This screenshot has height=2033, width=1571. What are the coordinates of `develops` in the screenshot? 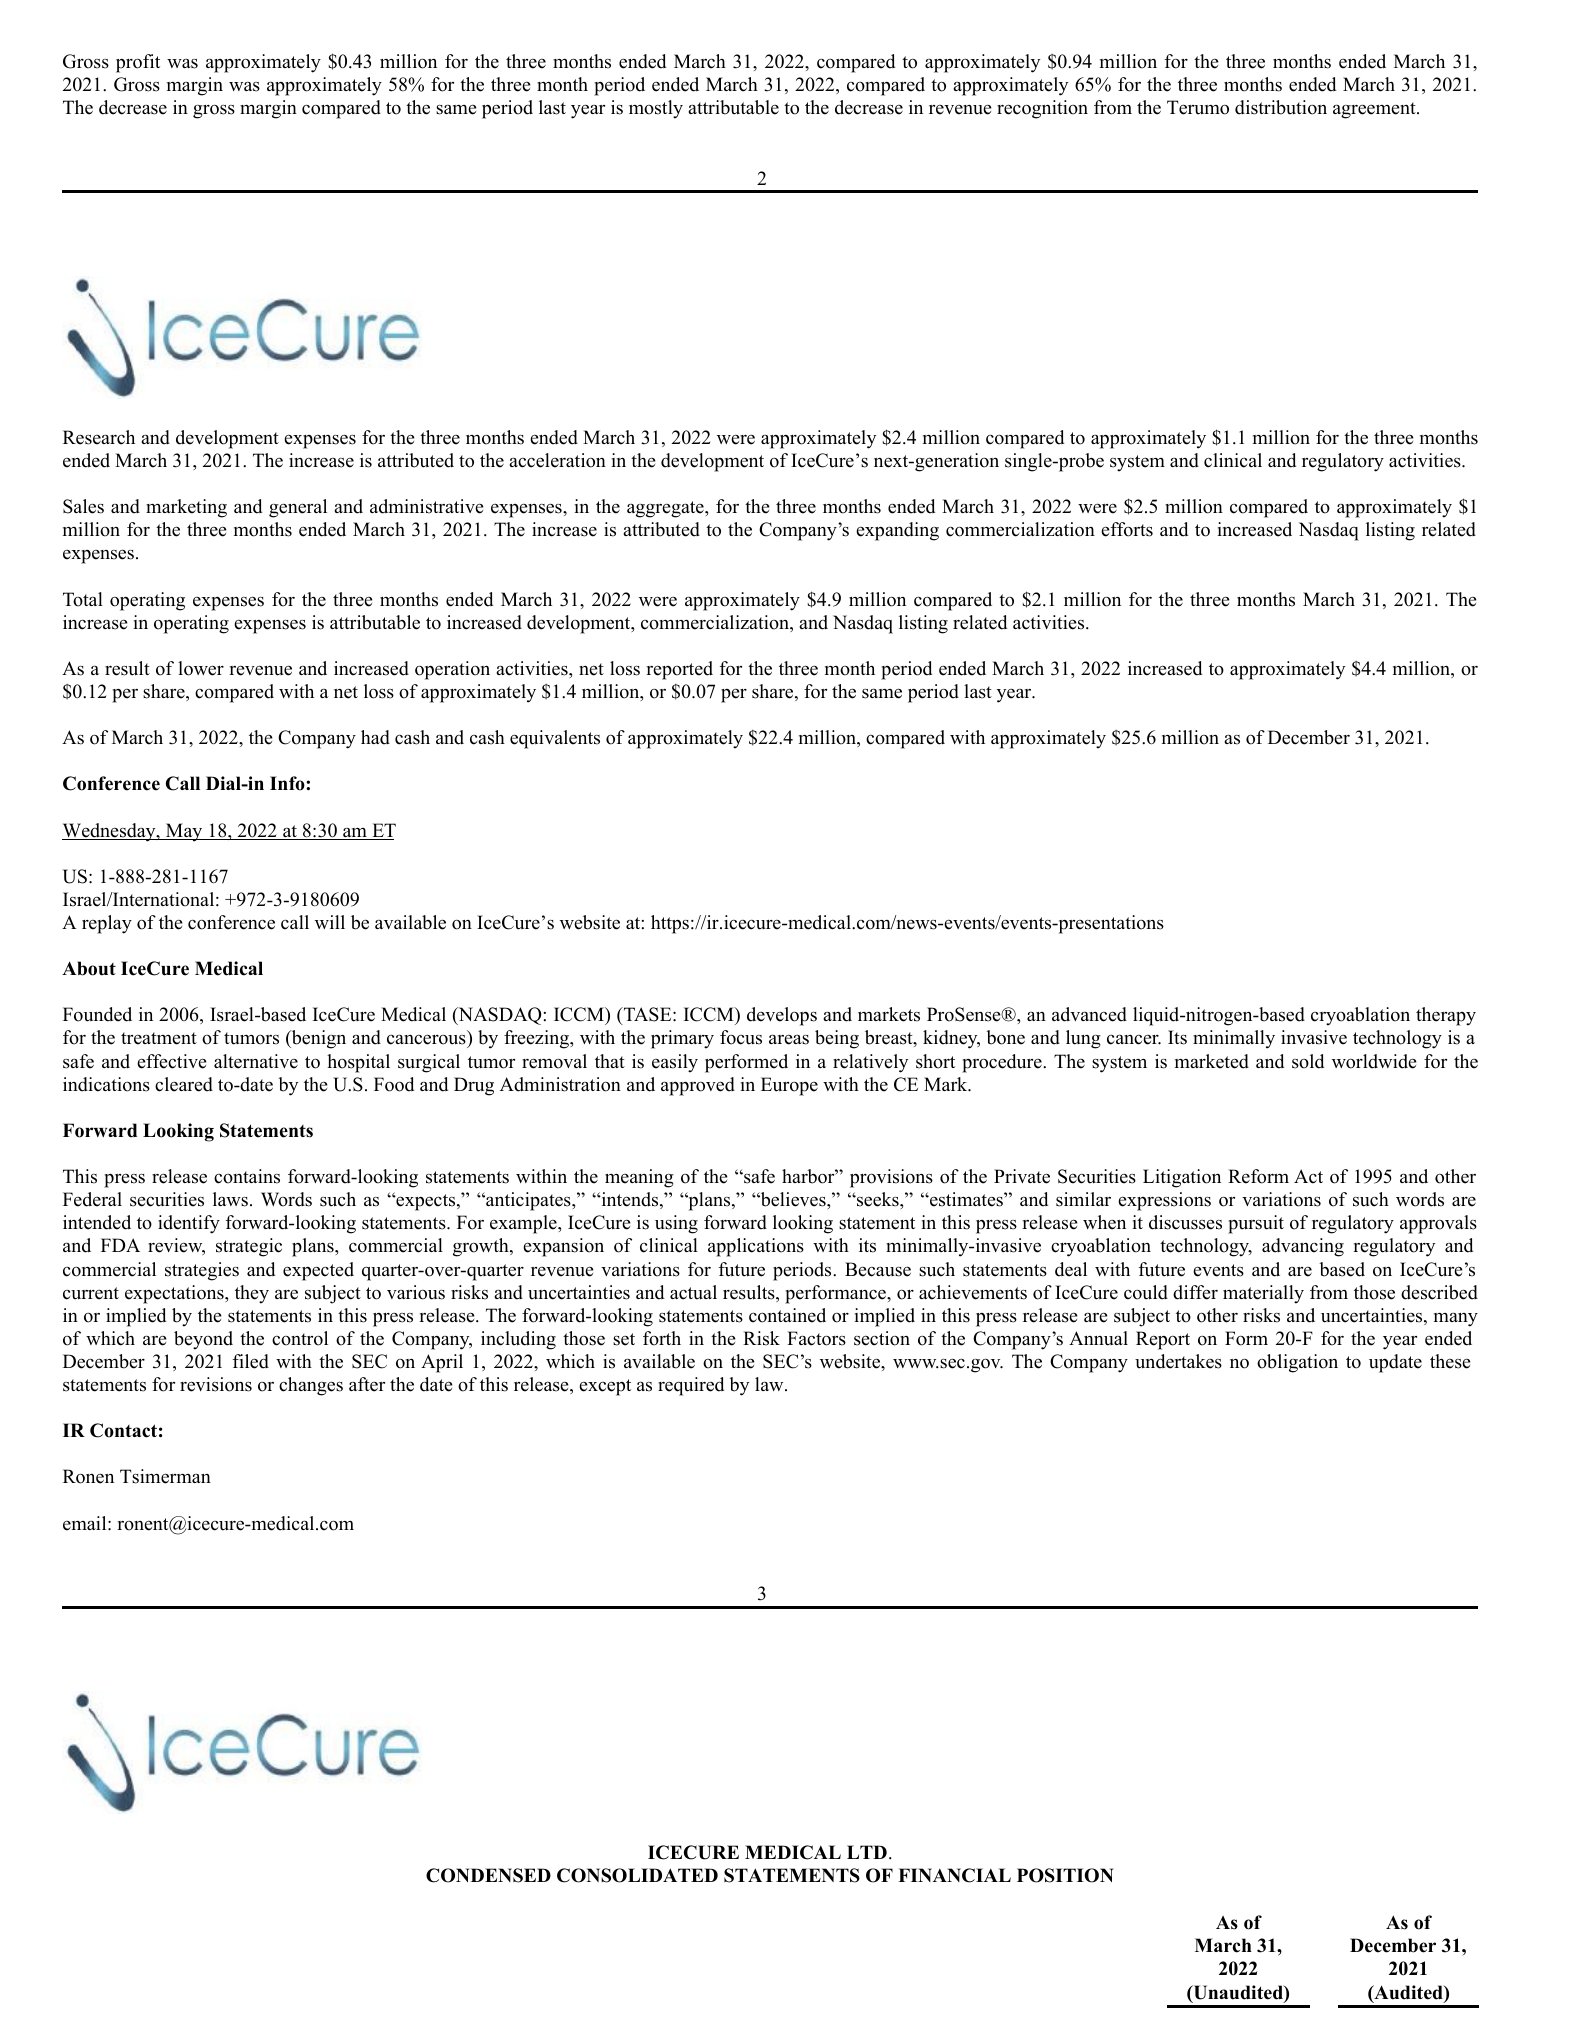 It's located at (782, 1016).
